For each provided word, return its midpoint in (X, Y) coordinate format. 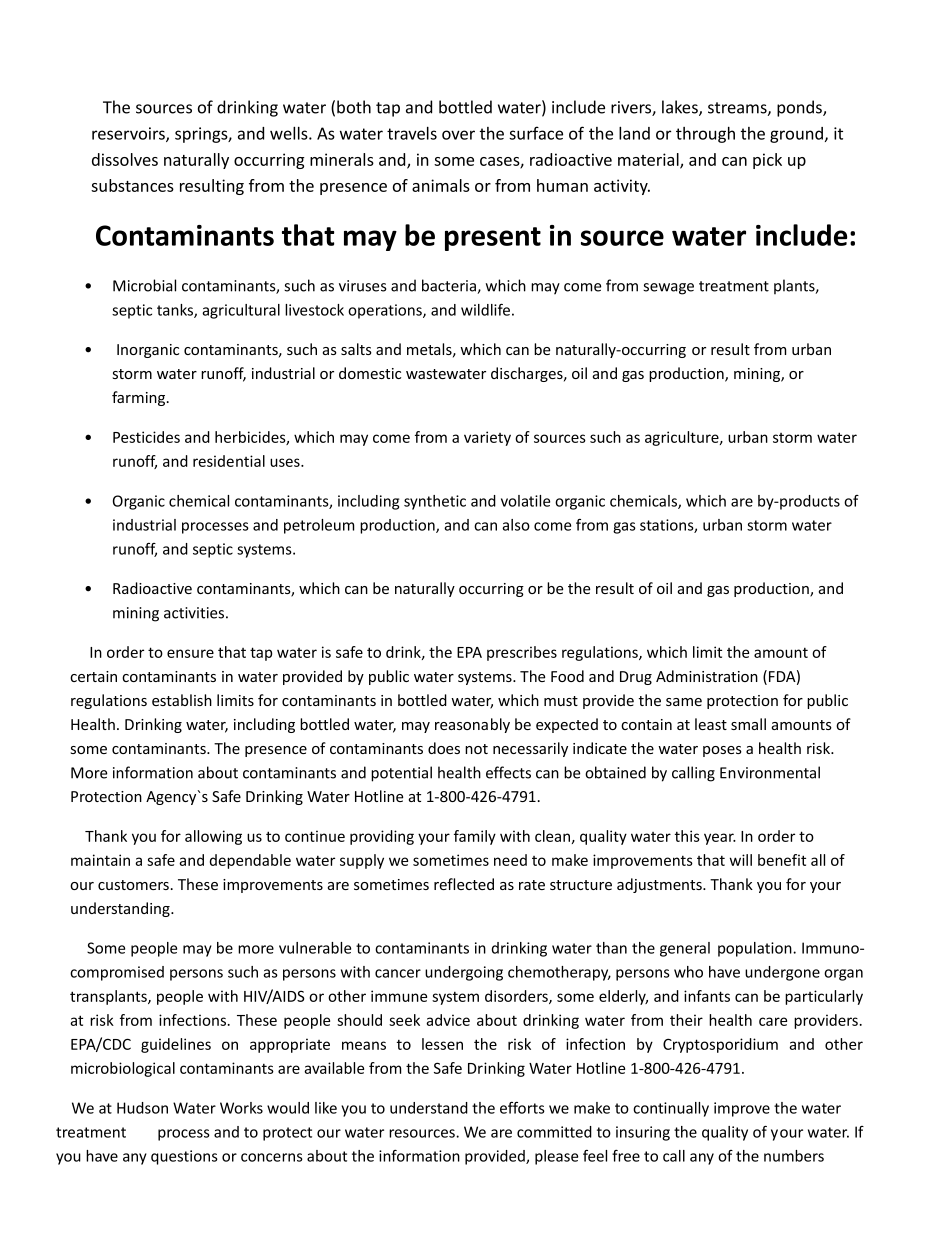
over (458, 135)
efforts (522, 1108)
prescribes (522, 653)
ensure (190, 653)
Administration (707, 676)
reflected (464, 884)
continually (671, 1109)
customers (133, 885)
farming (140, 398)
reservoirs (129, 134)
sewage (668, 289)
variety (487, 438)
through (705, 135)
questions (184, 1157)
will (741, 860)
